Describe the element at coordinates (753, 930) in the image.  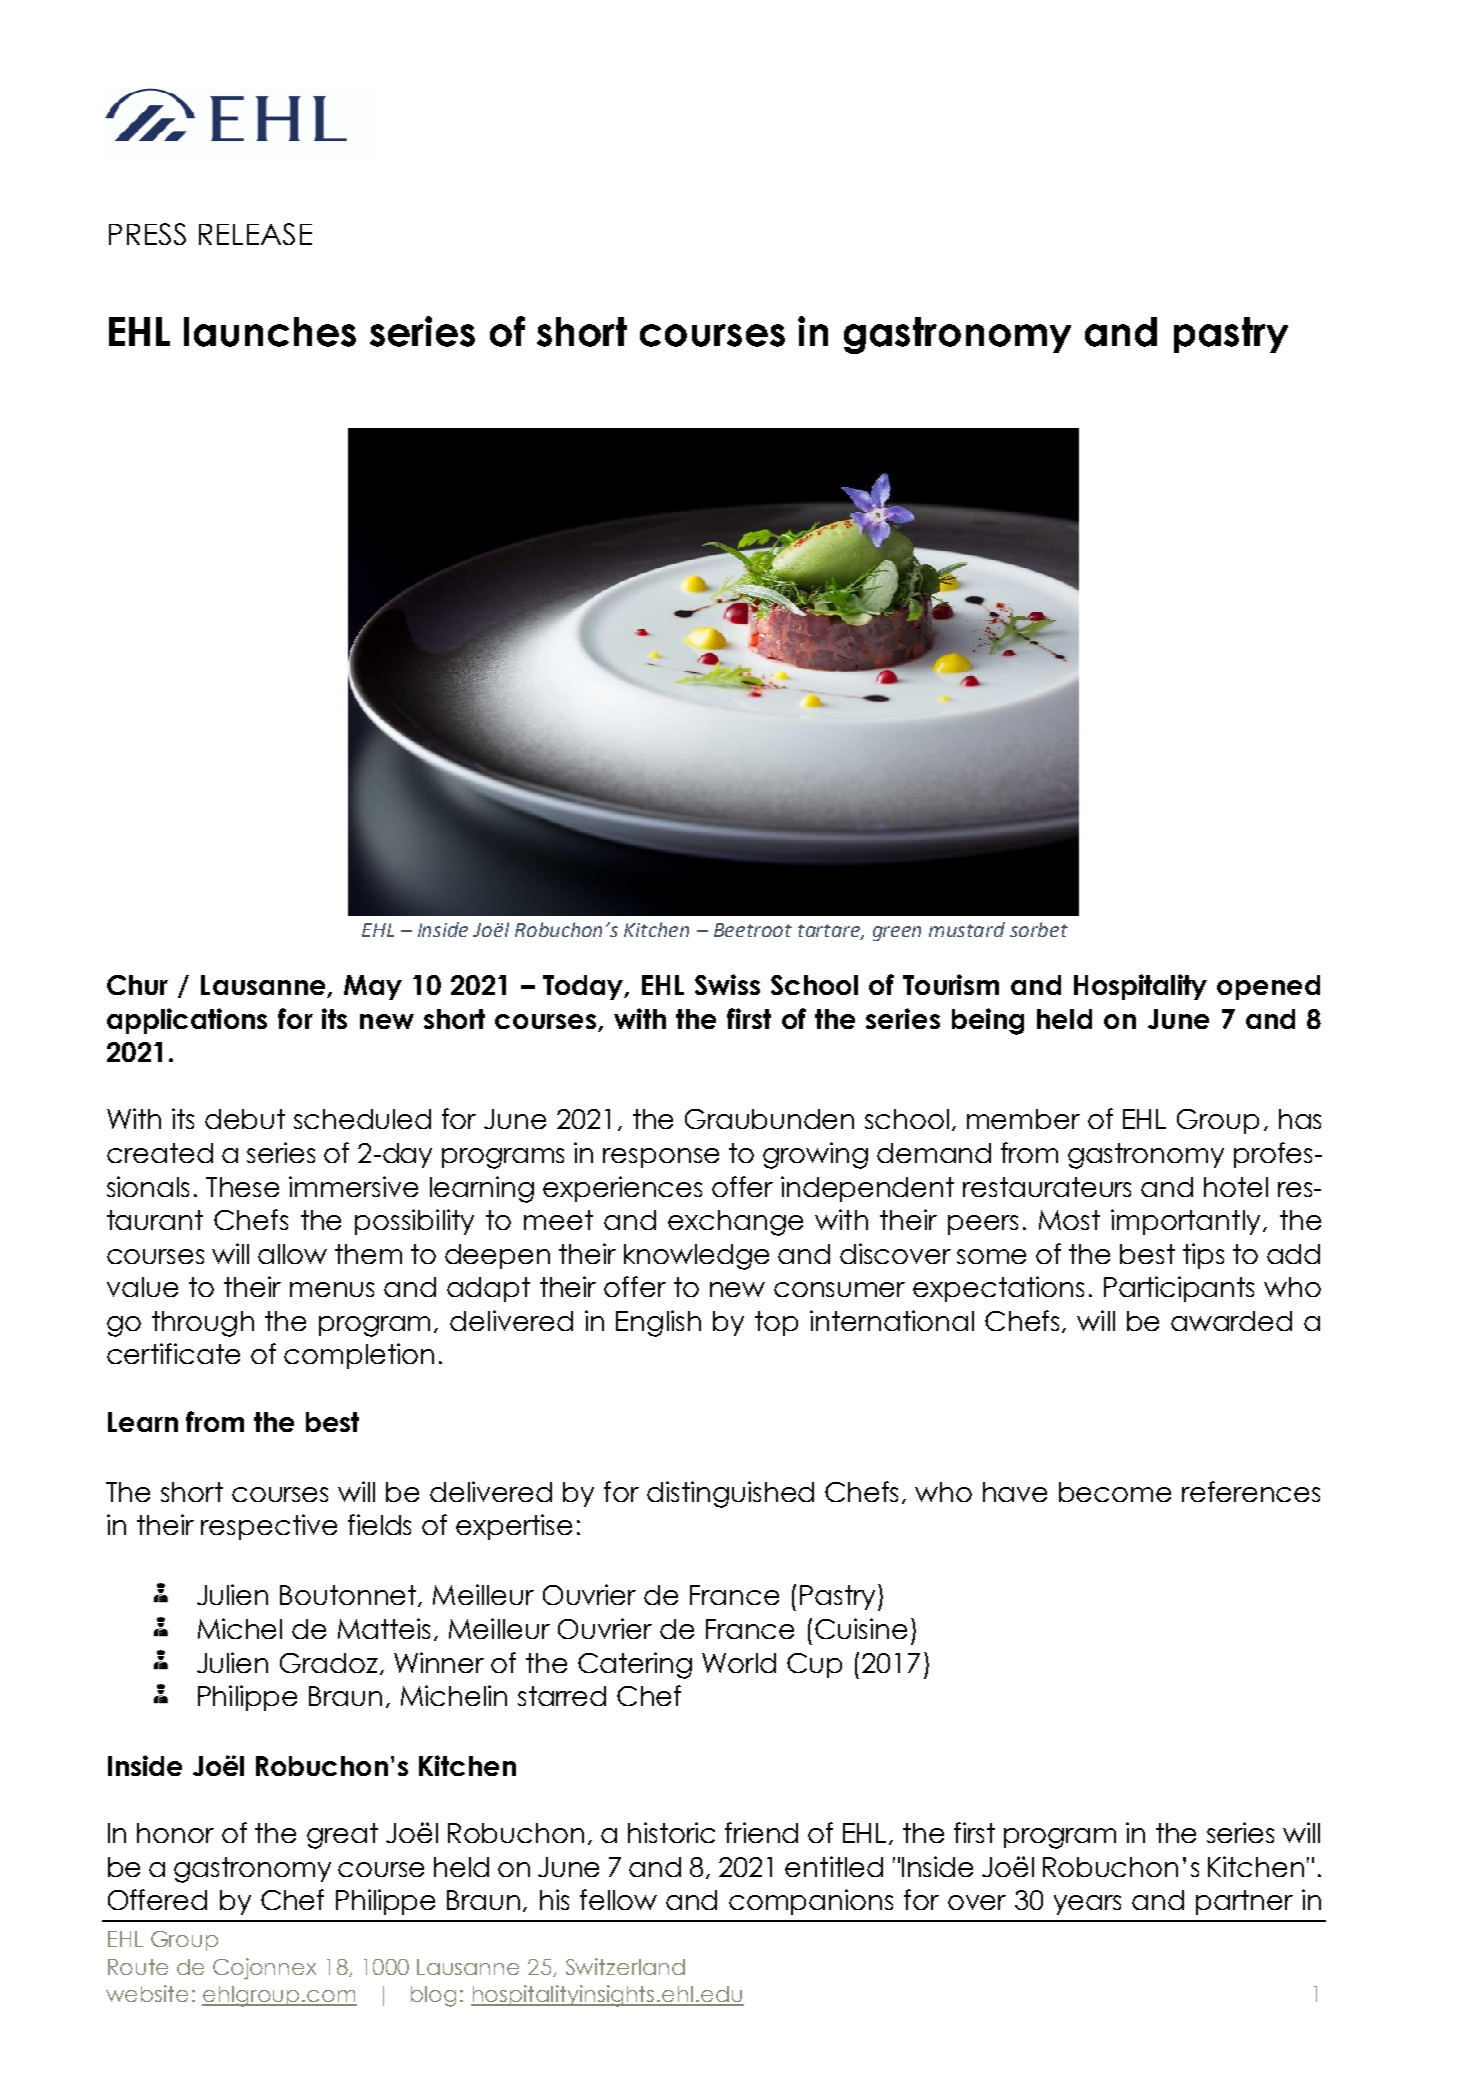
I see `Beetroot` at that location.
